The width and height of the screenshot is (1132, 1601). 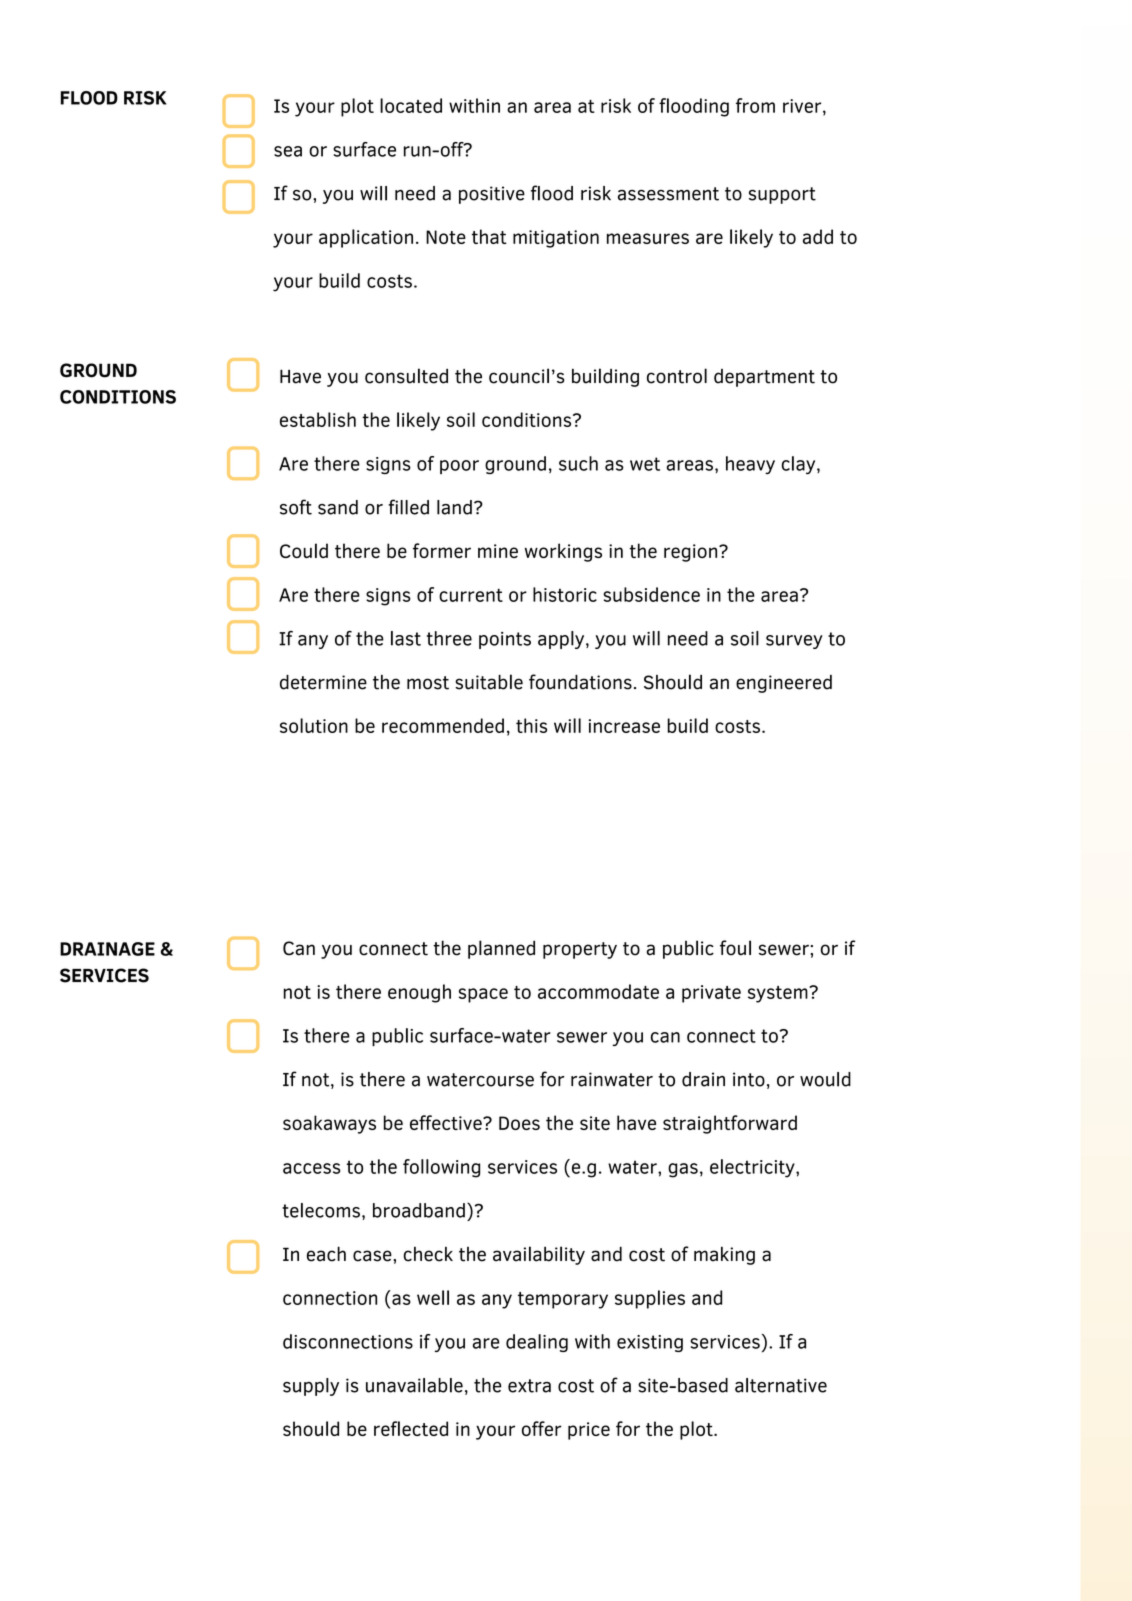 What do you see at coordinates (529, 1386) in the screenshot?
I see `extra` at bounding box center [529, 1386].
